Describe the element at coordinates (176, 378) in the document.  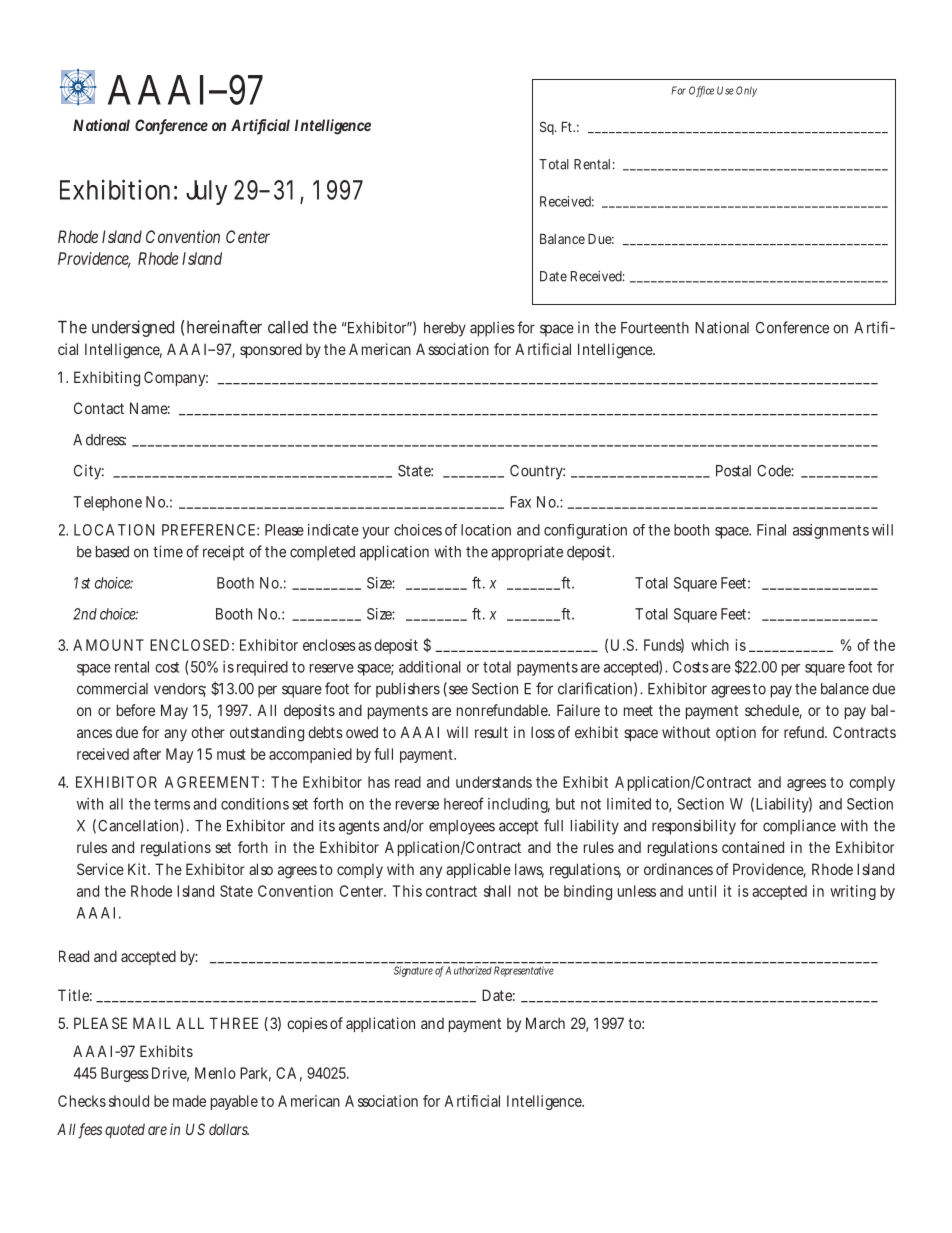
I see `Company` at that location.
